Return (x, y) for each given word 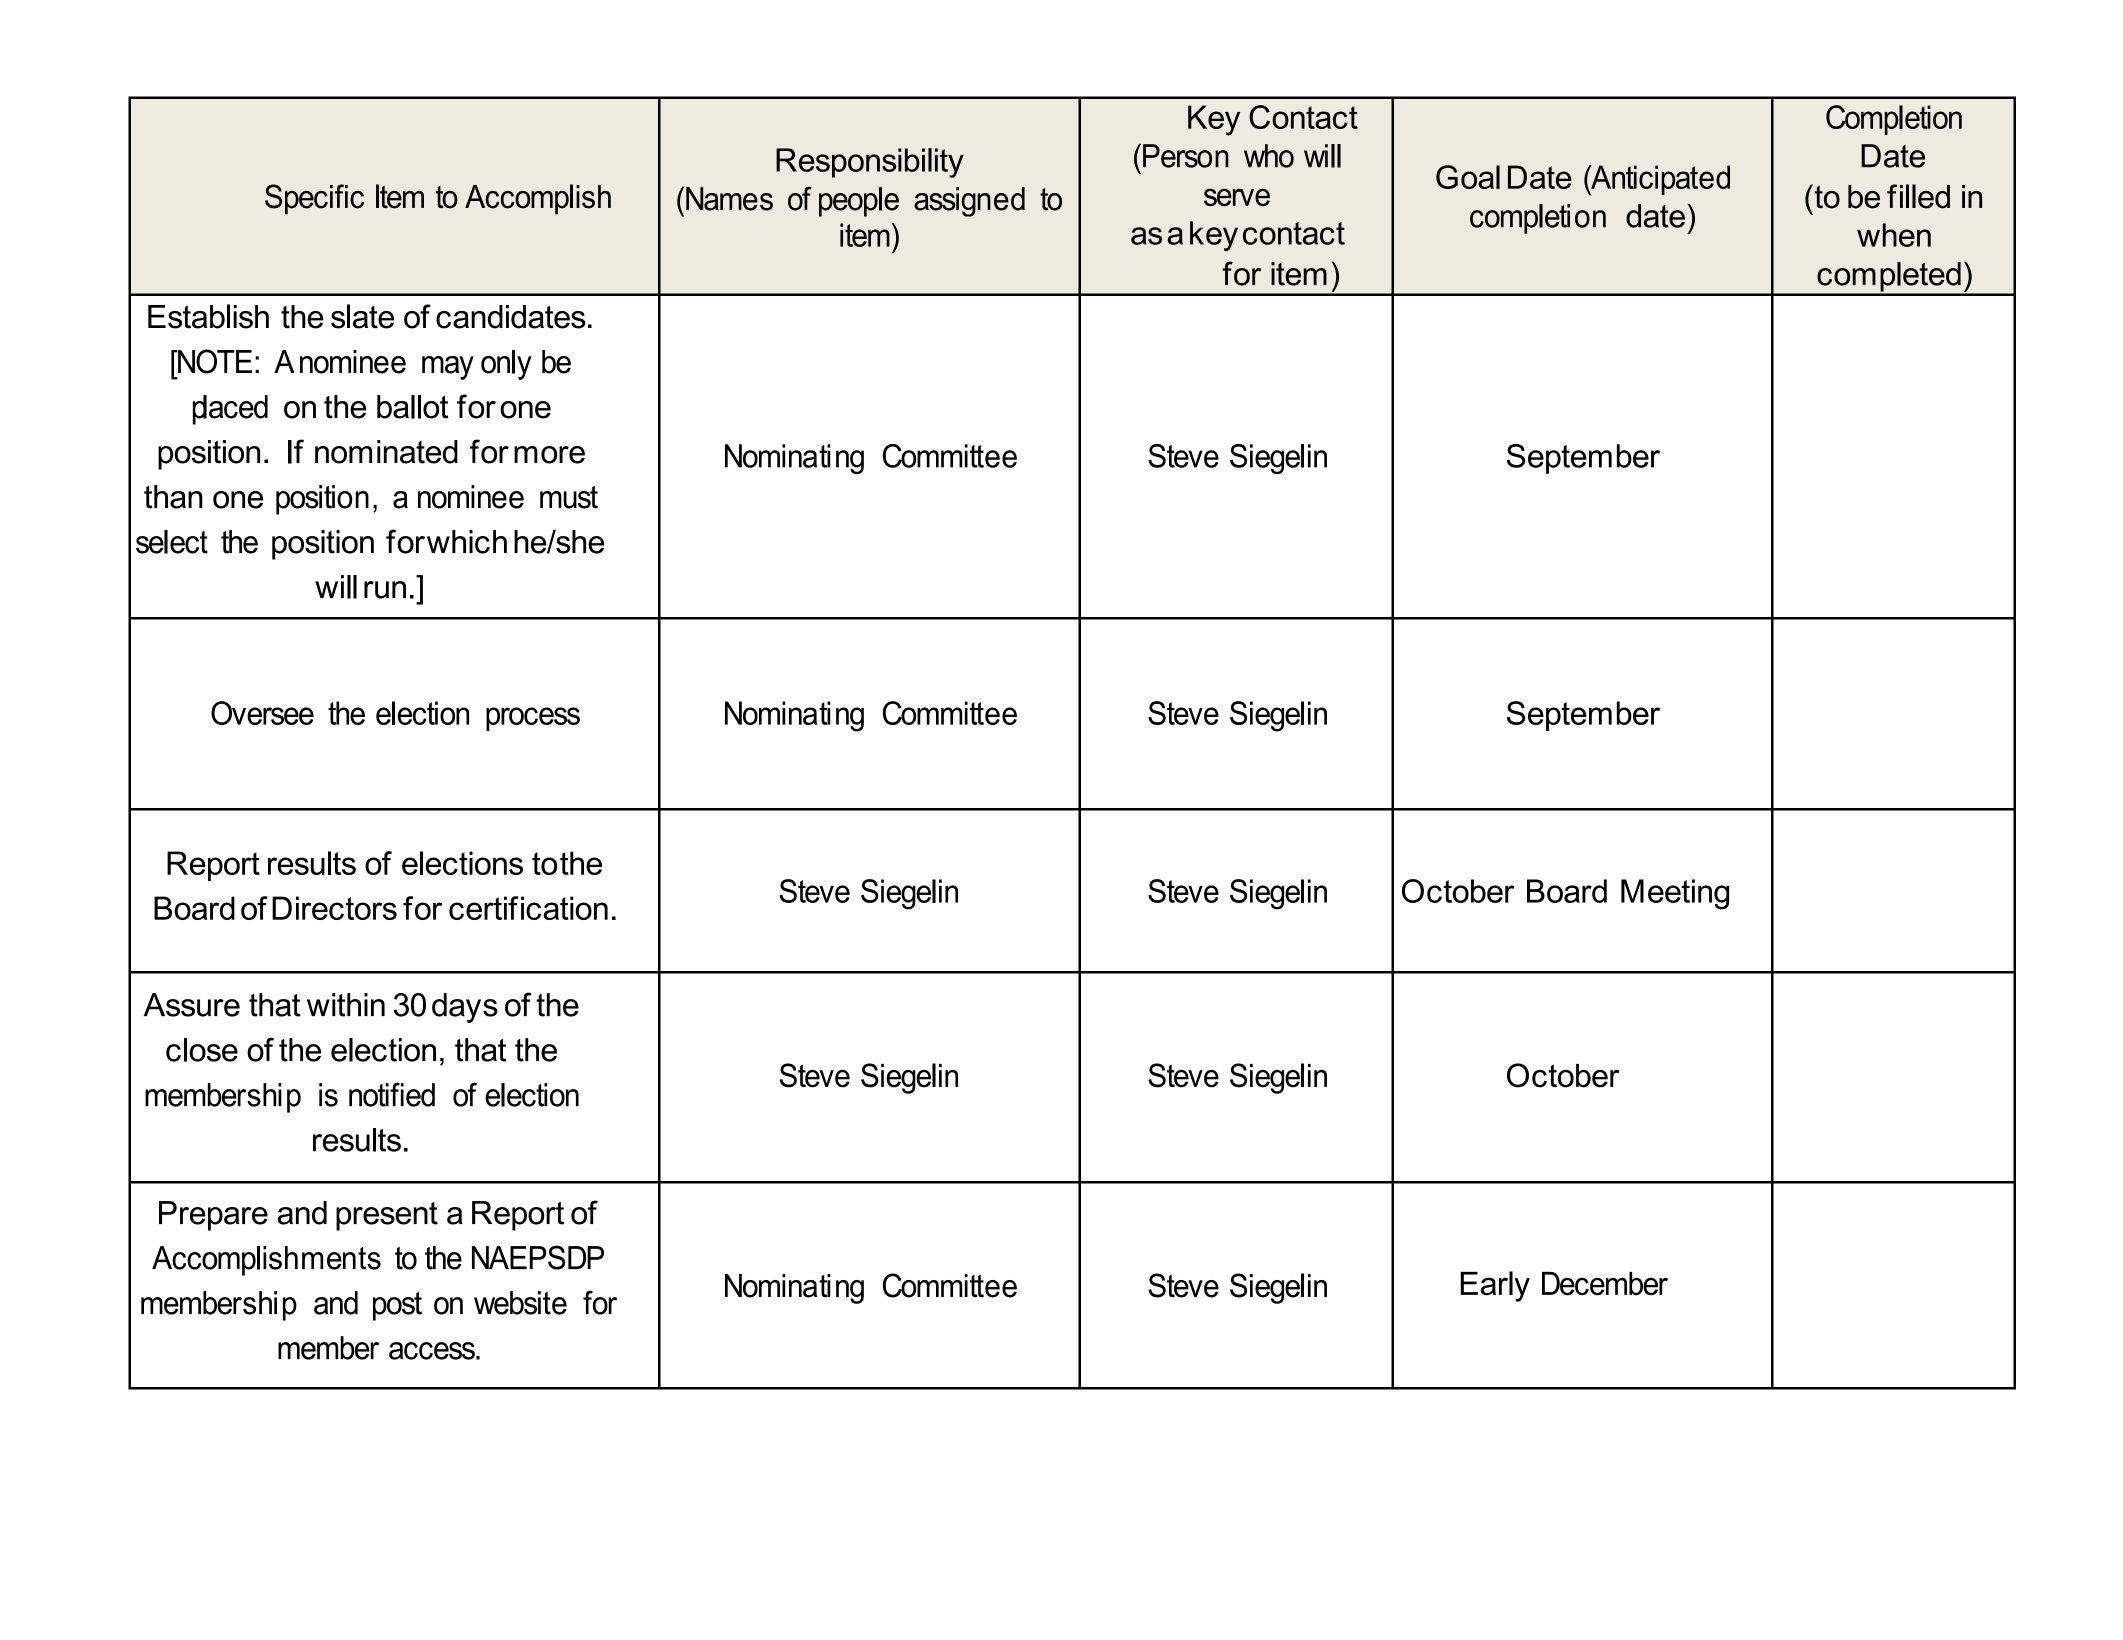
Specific (314, 199)
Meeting (1675, 894)
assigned (969, 202)
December (1605, 1284)
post (397, 1306)
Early (1495, 1286)
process (533, 719)
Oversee (262, 713)
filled (1918, 196)
